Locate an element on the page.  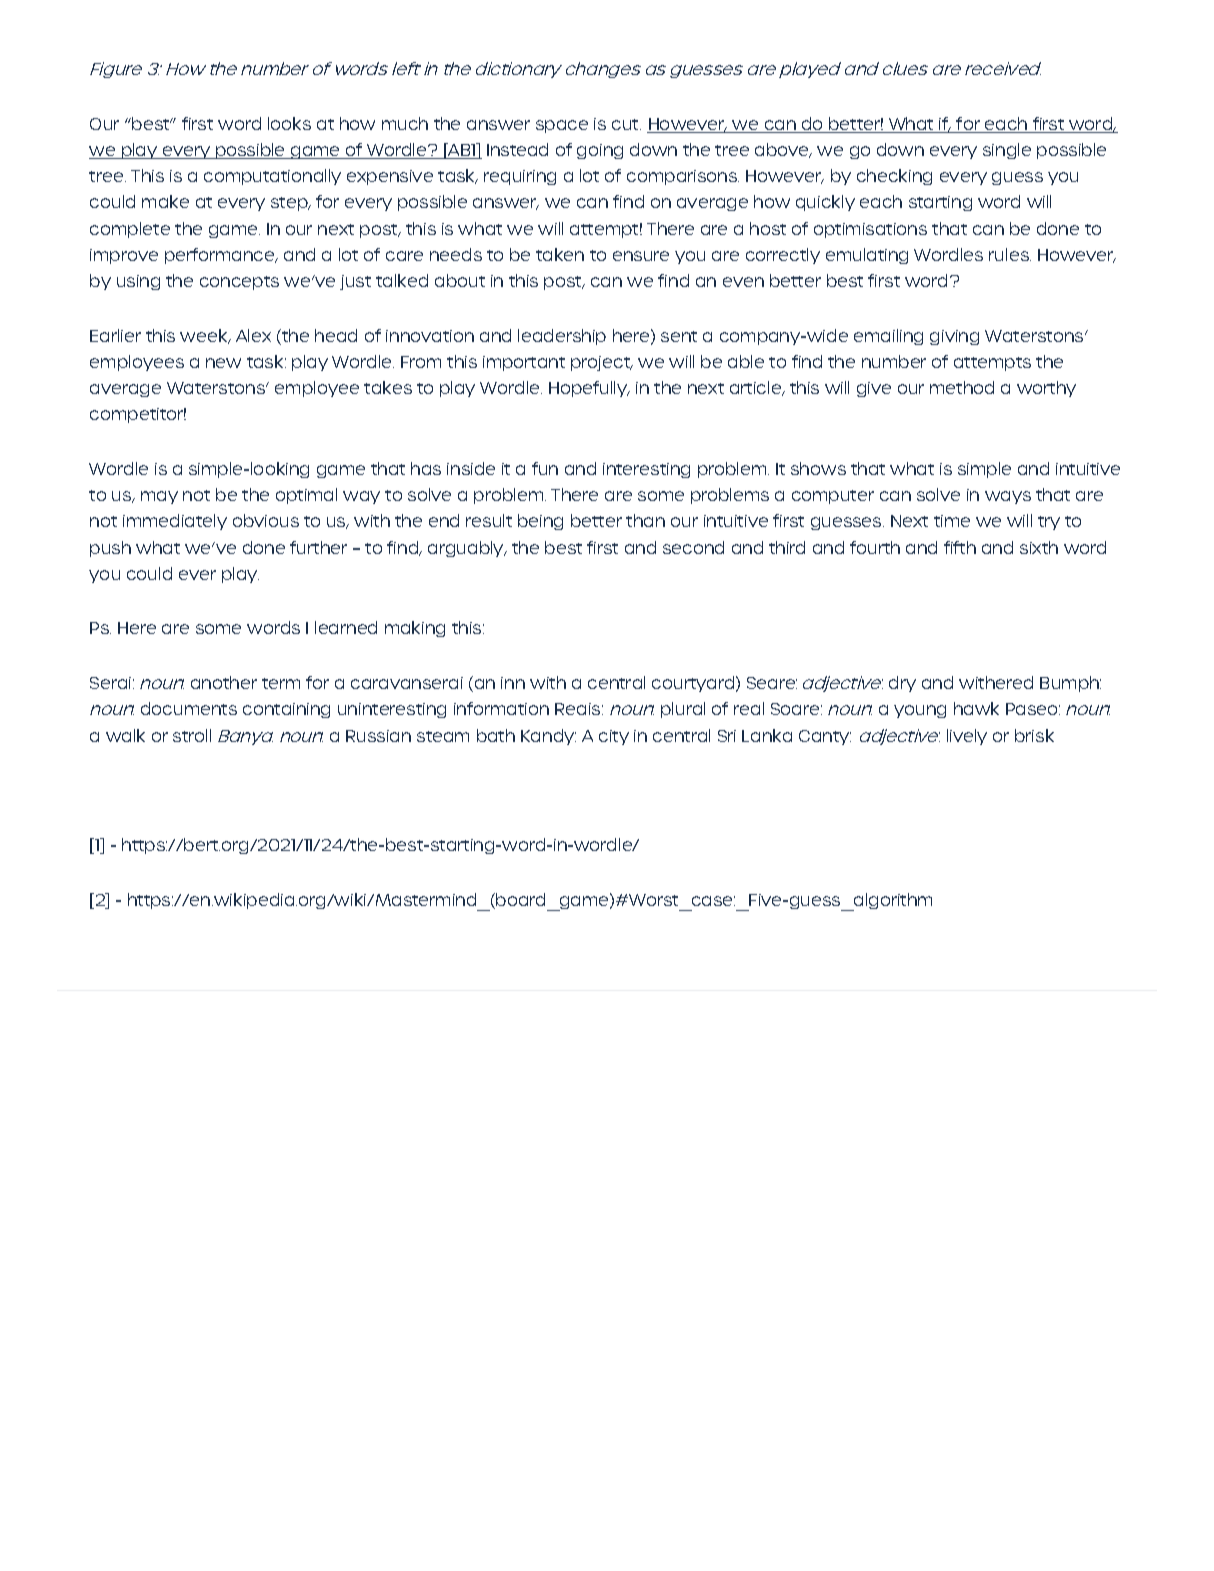
documents is located at coordinates (189, 708).
